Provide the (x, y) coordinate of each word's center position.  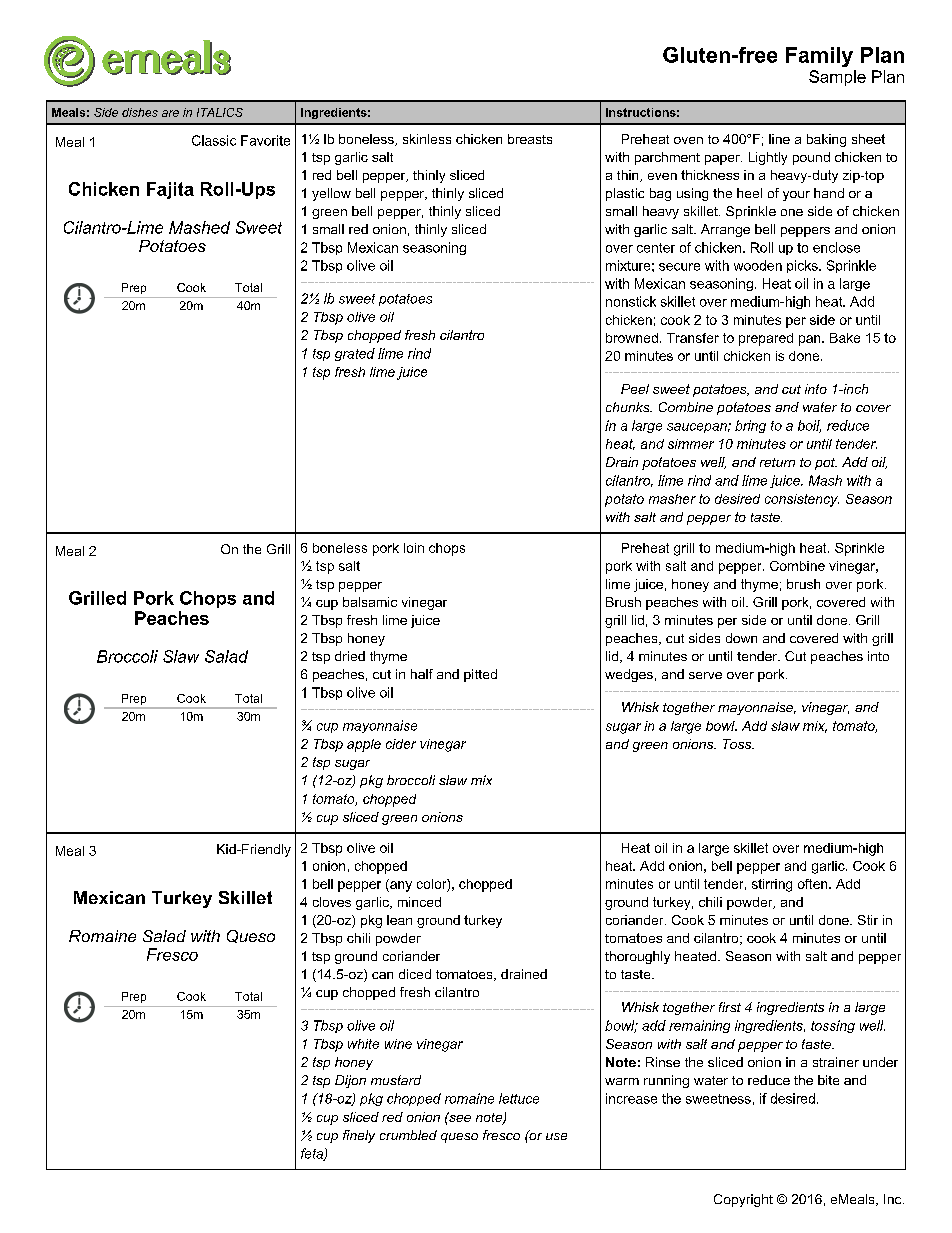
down (741, 638)
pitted (480, 675)
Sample (837, 78)
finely (359, 1136)
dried (350, 656)
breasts (530, 139)
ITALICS (220, 112)
